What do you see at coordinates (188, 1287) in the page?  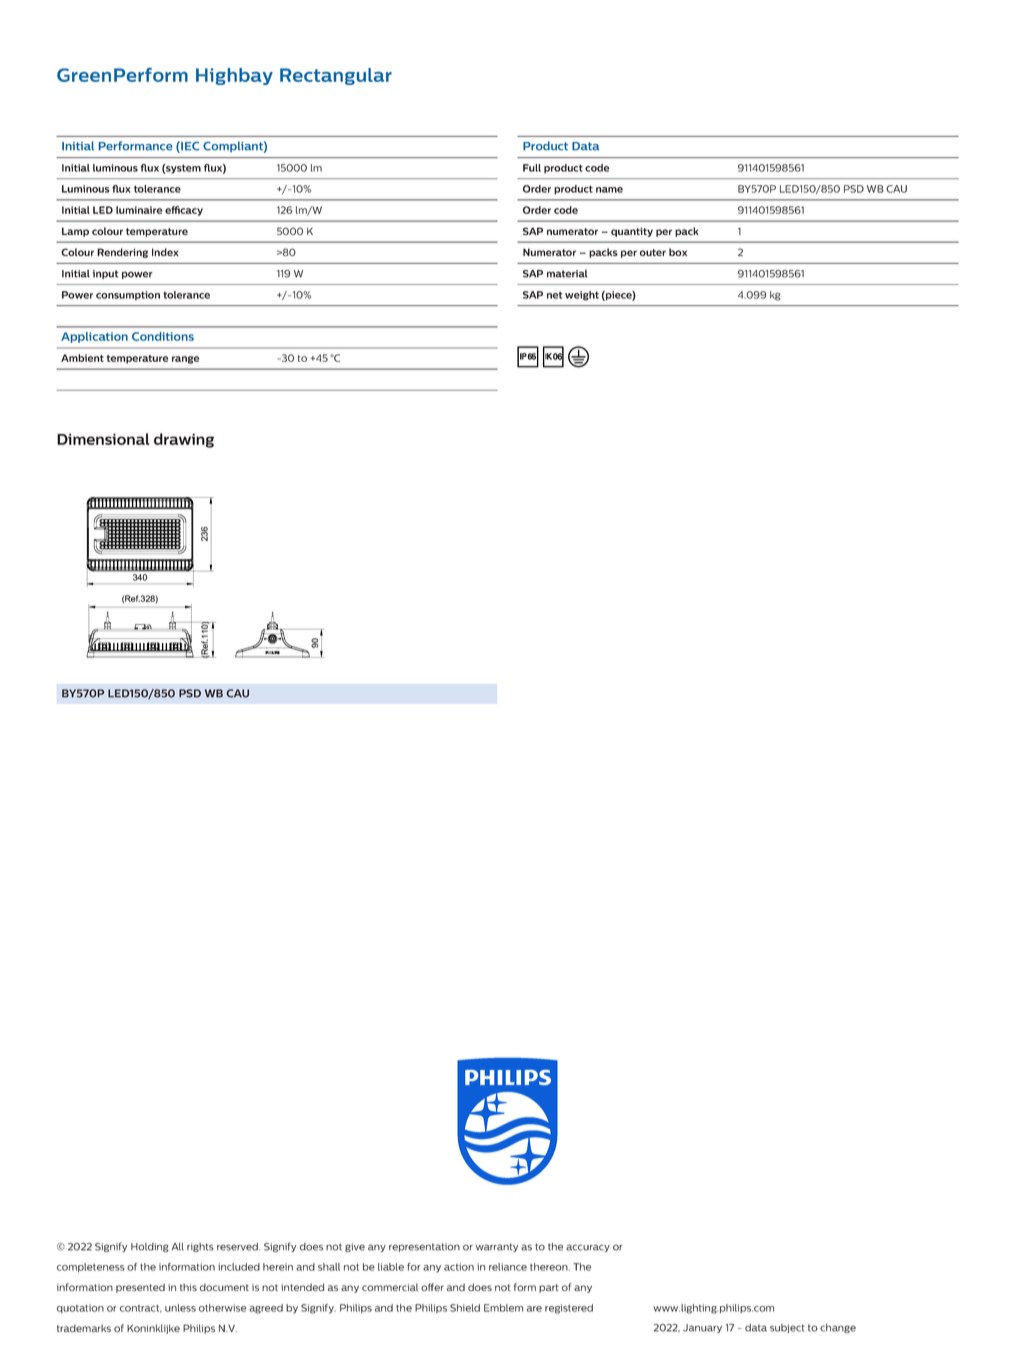 I see `this` at bounding box center [188, 1287].
